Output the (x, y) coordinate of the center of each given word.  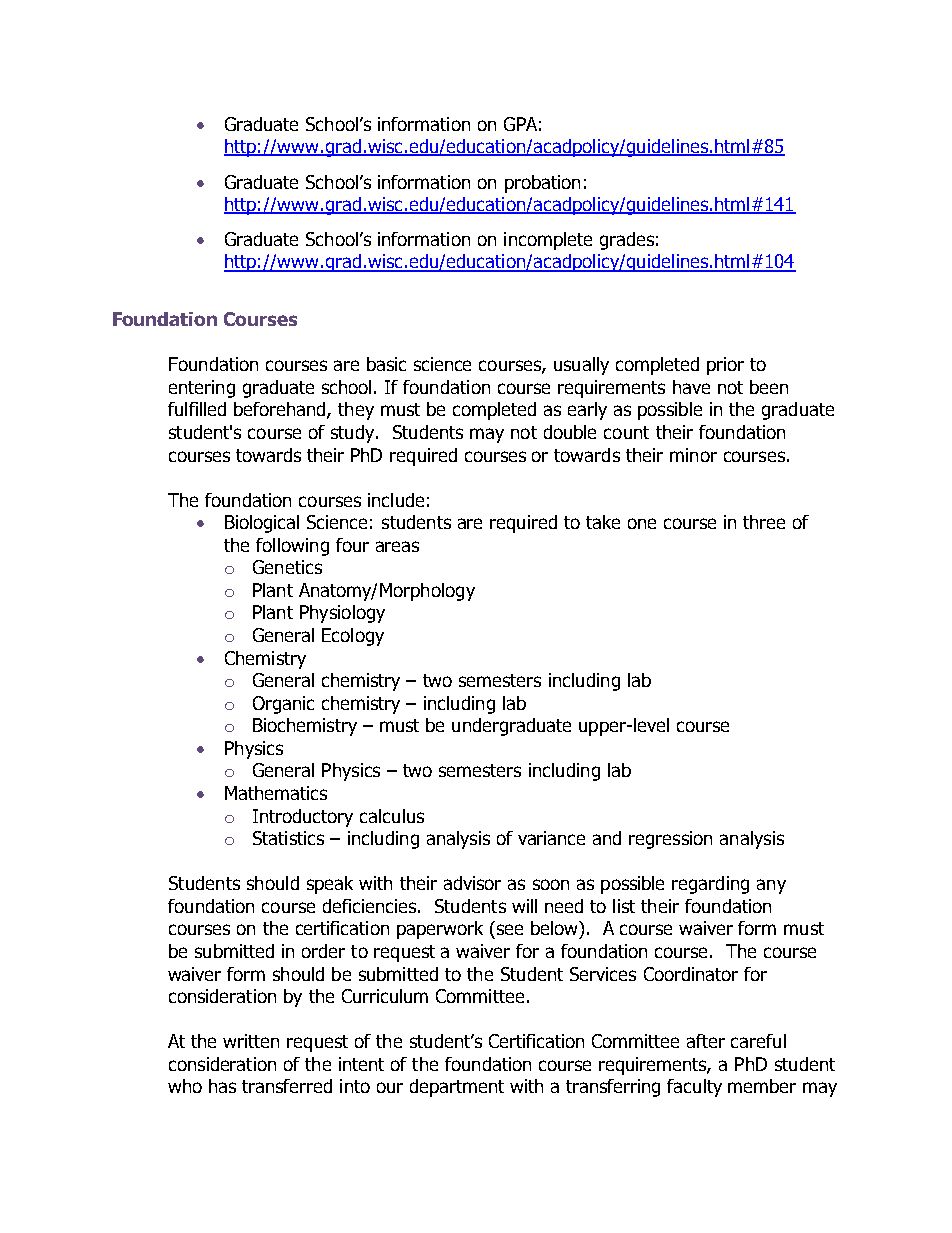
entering (202, 389)
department (457, 1088)
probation (542, 184)
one (642, 523)
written (251, 1041)
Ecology (353, 637)
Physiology (342, 614)
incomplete (548, 241)
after (706, 1041)
